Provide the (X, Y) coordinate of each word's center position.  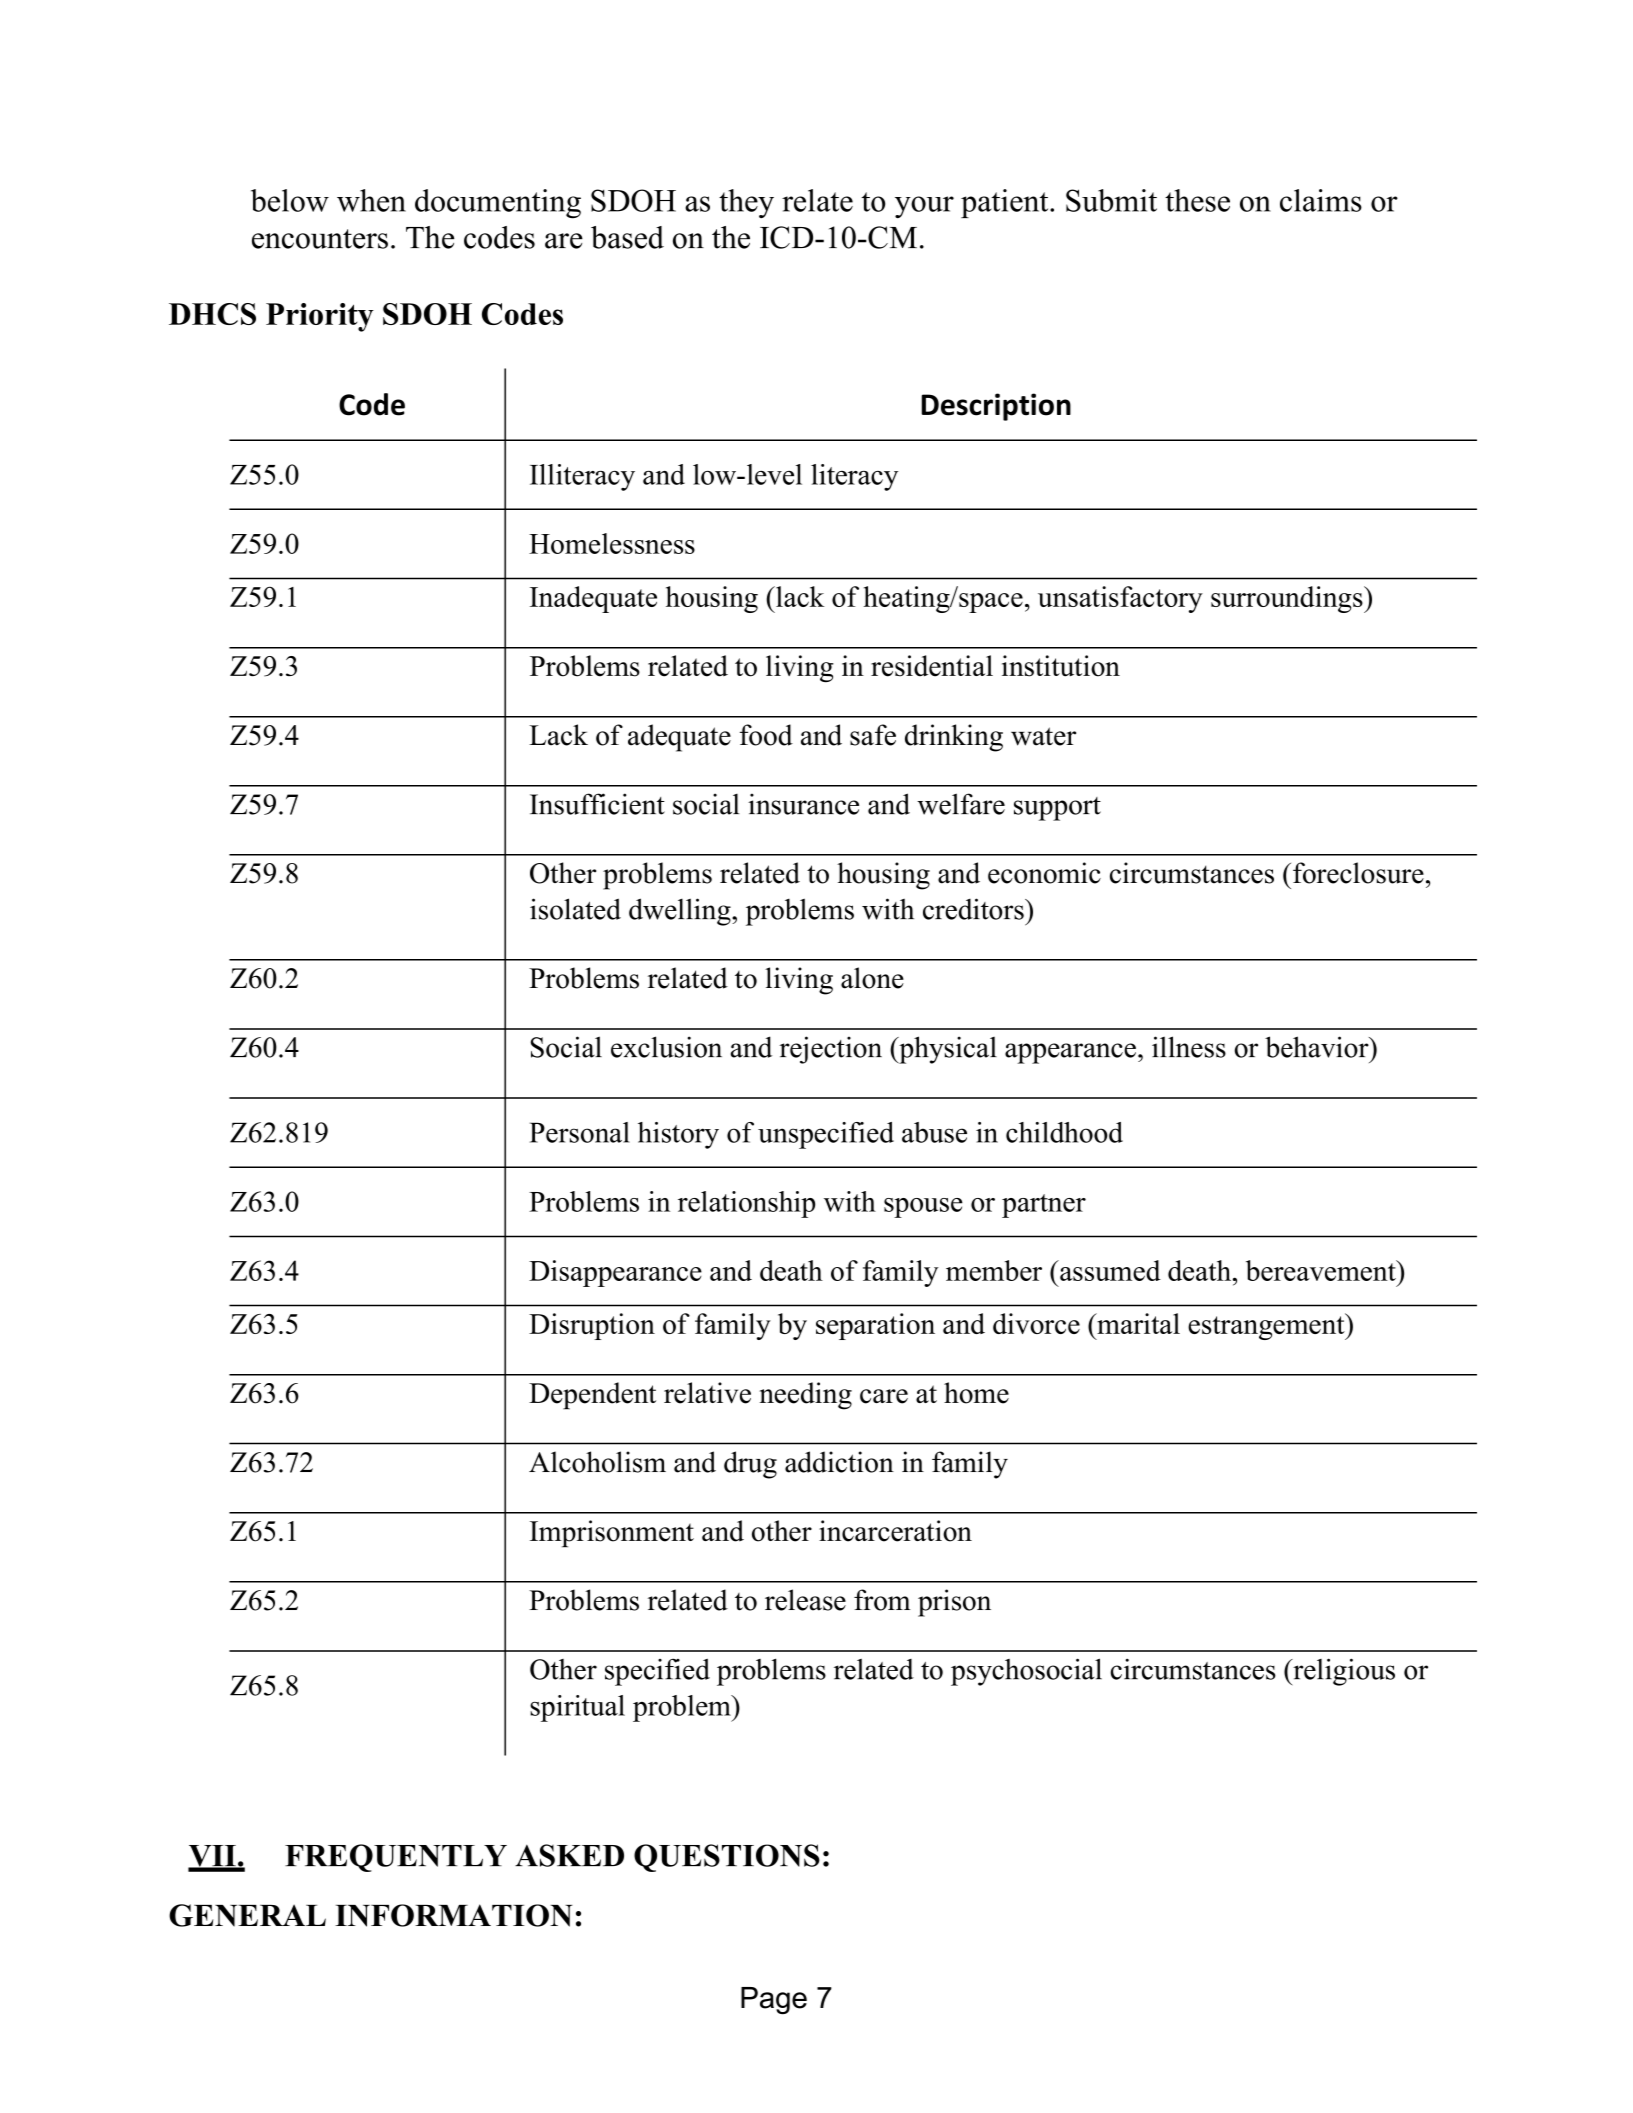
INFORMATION (454, 1915)
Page (774, 2000)
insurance (803, 804)
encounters (320, 239)
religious (1343, 1672)
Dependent (592, 1396)
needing (805, 1396)
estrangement (1267, 1327)
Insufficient (597, 804)
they (746, 203)
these (1197, 200)
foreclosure (1358, 873)
